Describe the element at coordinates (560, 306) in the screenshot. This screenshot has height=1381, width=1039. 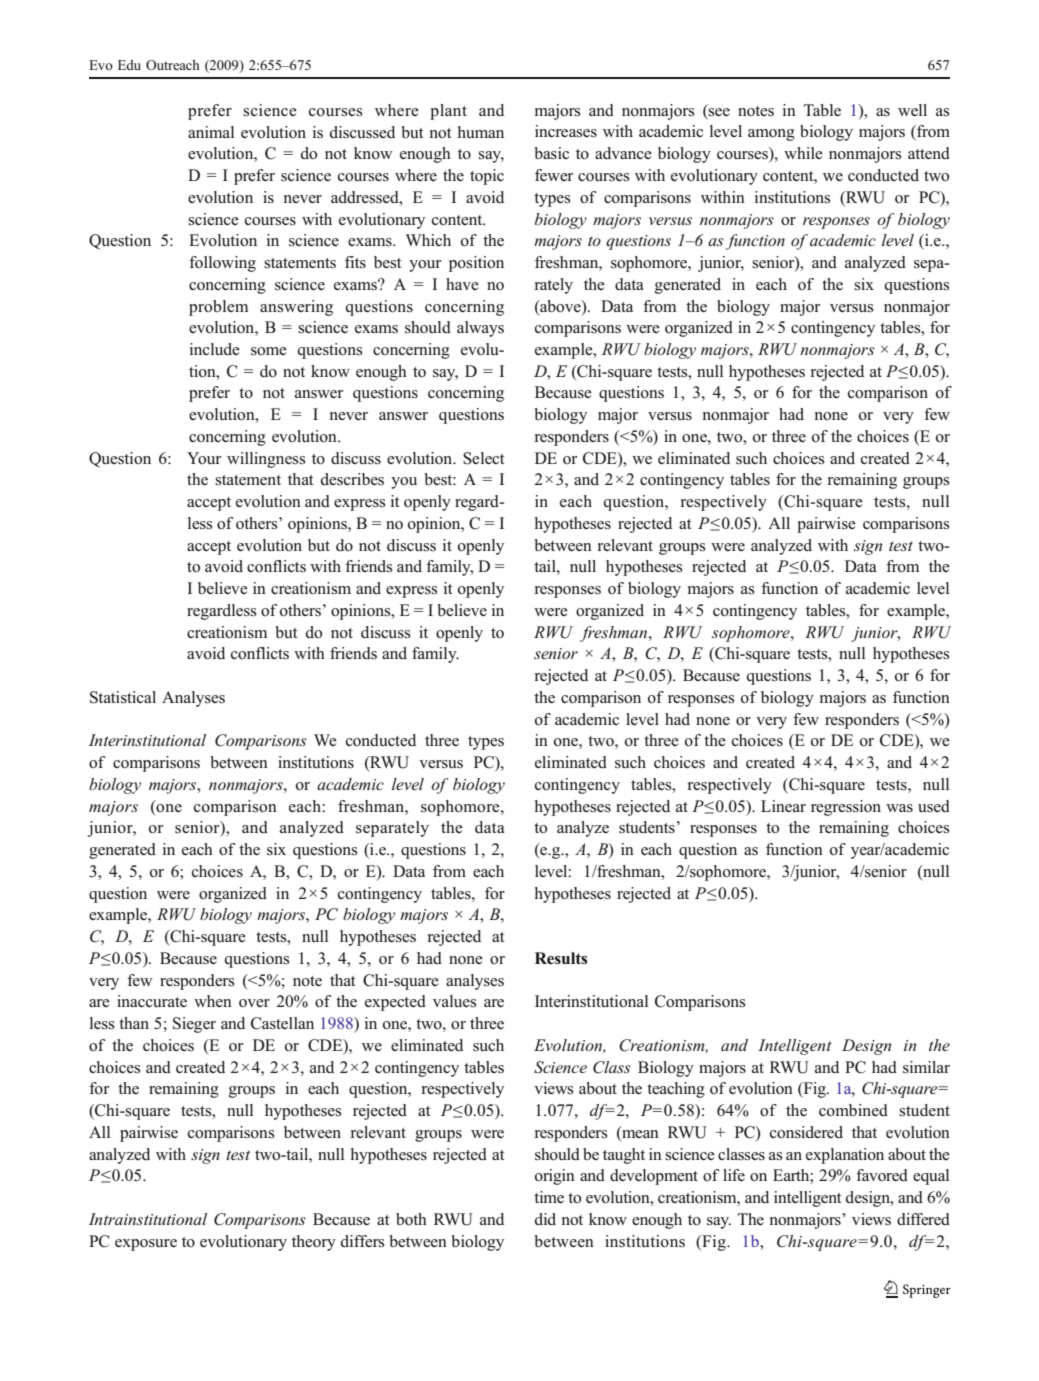
I see `above` at that location.
